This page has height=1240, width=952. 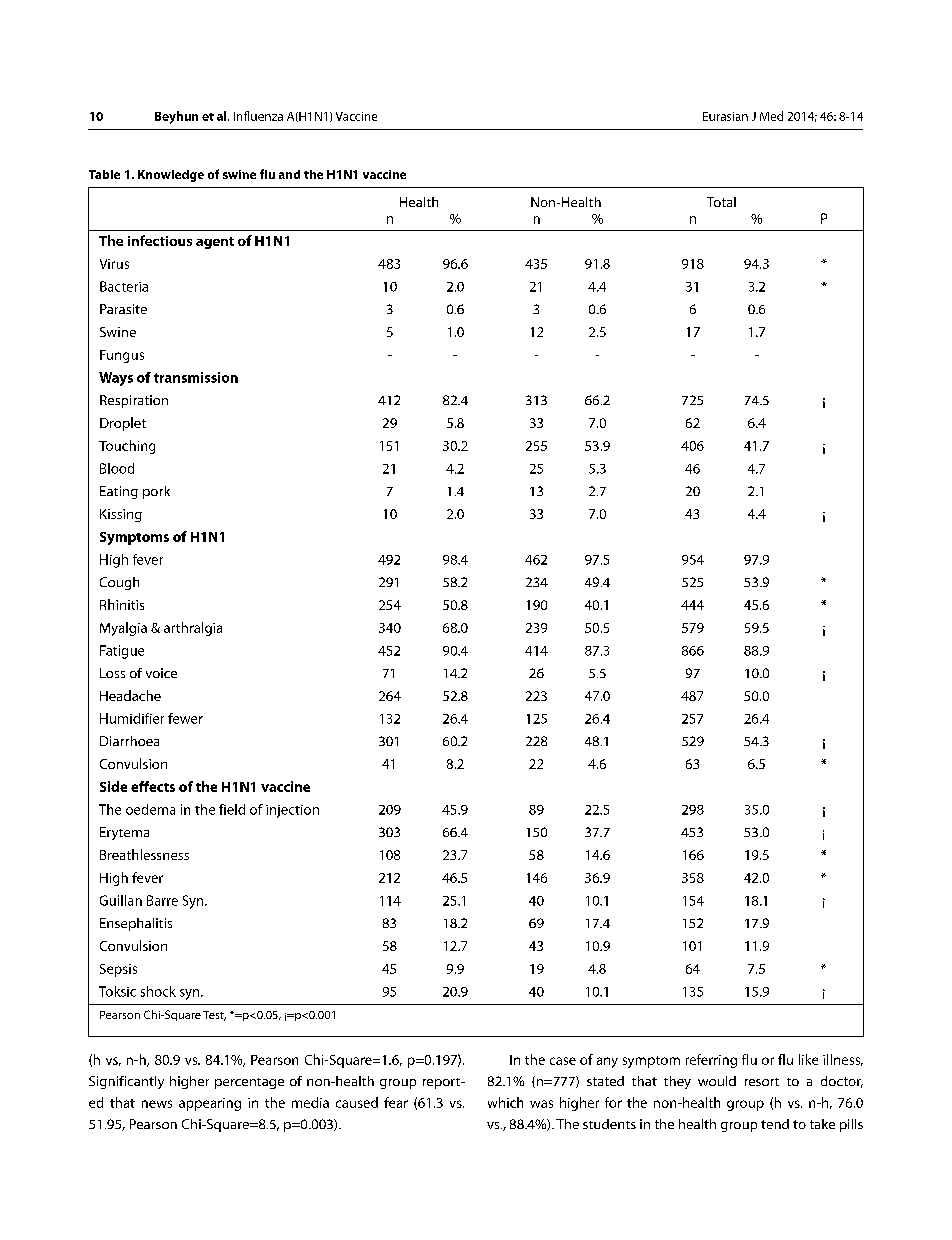 I want to click on Knowledge, so click(x=171, y=176).
